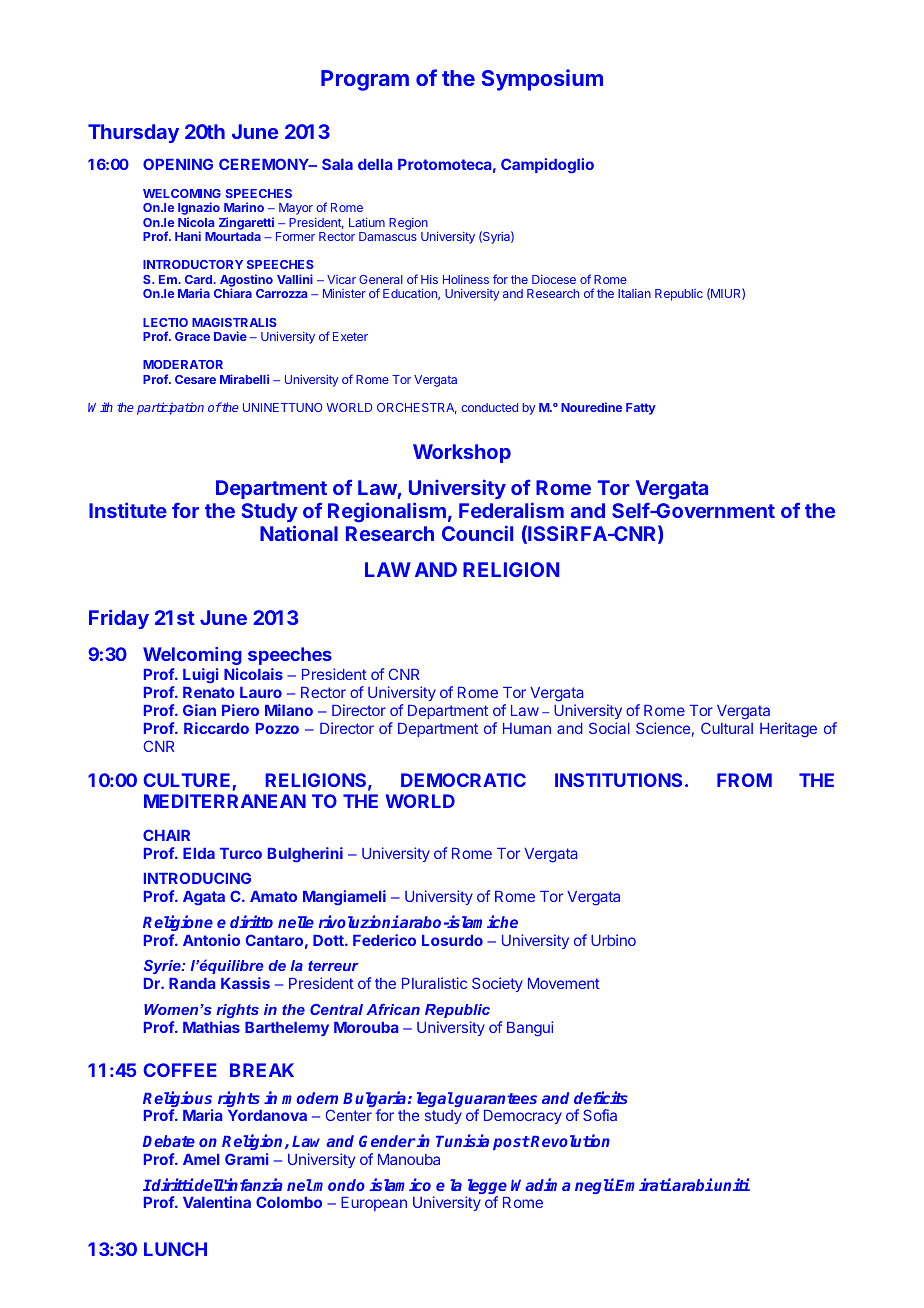  I want to click on Fatty, so click(641, 409).
